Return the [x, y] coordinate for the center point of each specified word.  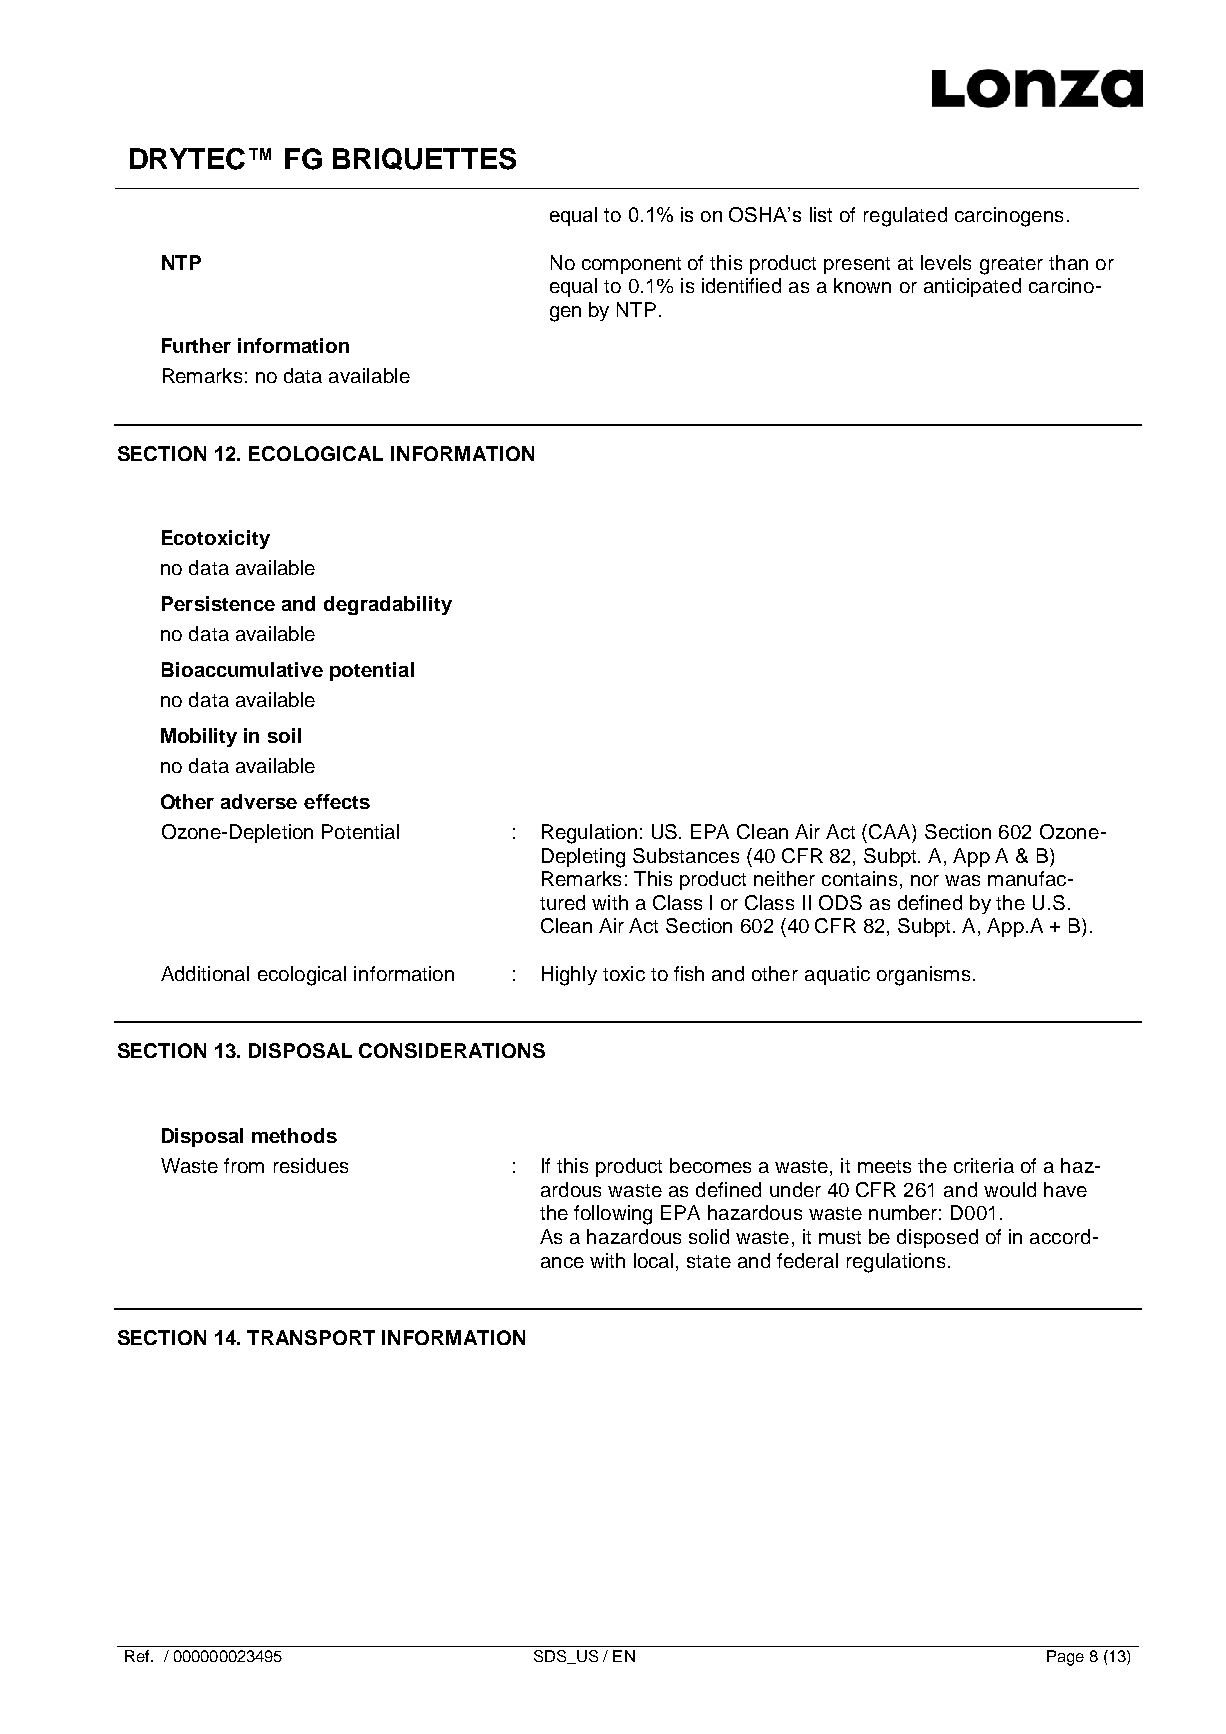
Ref [138, 1656]
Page [1065, 1658]
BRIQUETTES [424, 159]
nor [925, 880]
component [631, 265]
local [653, 1260]
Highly [569, 976]
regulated [905, 217]
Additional [205, 973]
